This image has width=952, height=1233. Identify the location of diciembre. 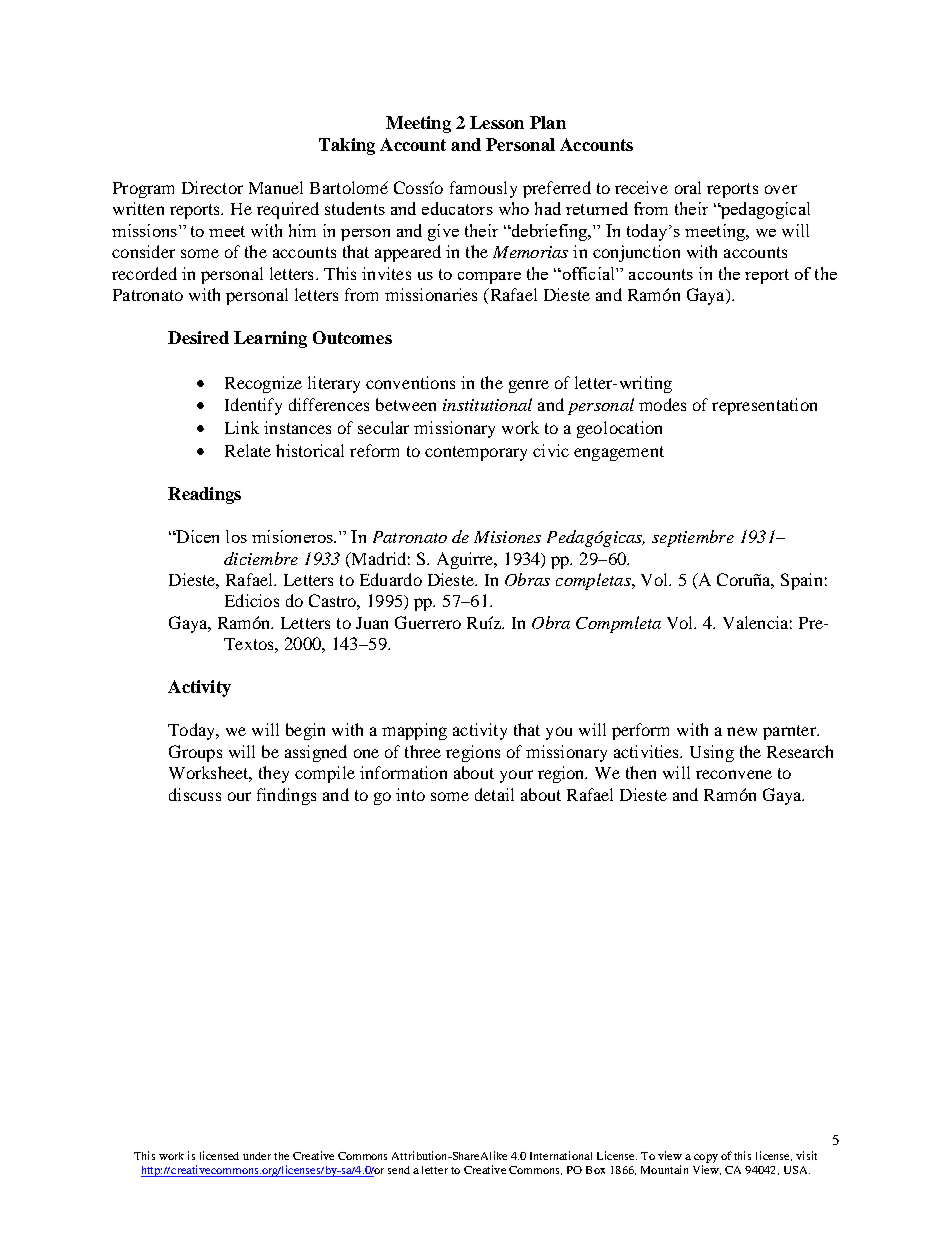
(261, 558).
